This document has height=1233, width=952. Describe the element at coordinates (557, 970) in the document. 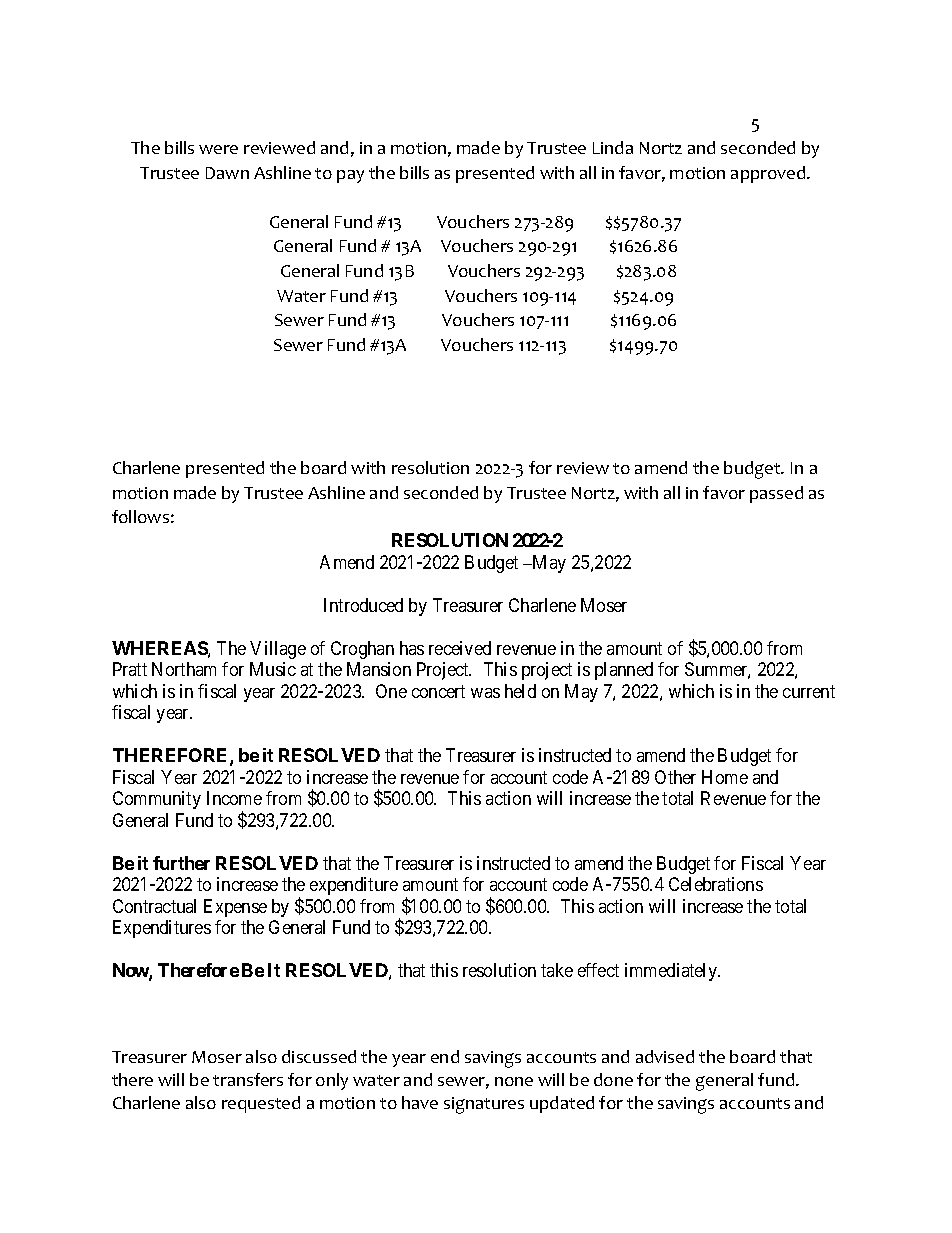

I see `take` at that location.
